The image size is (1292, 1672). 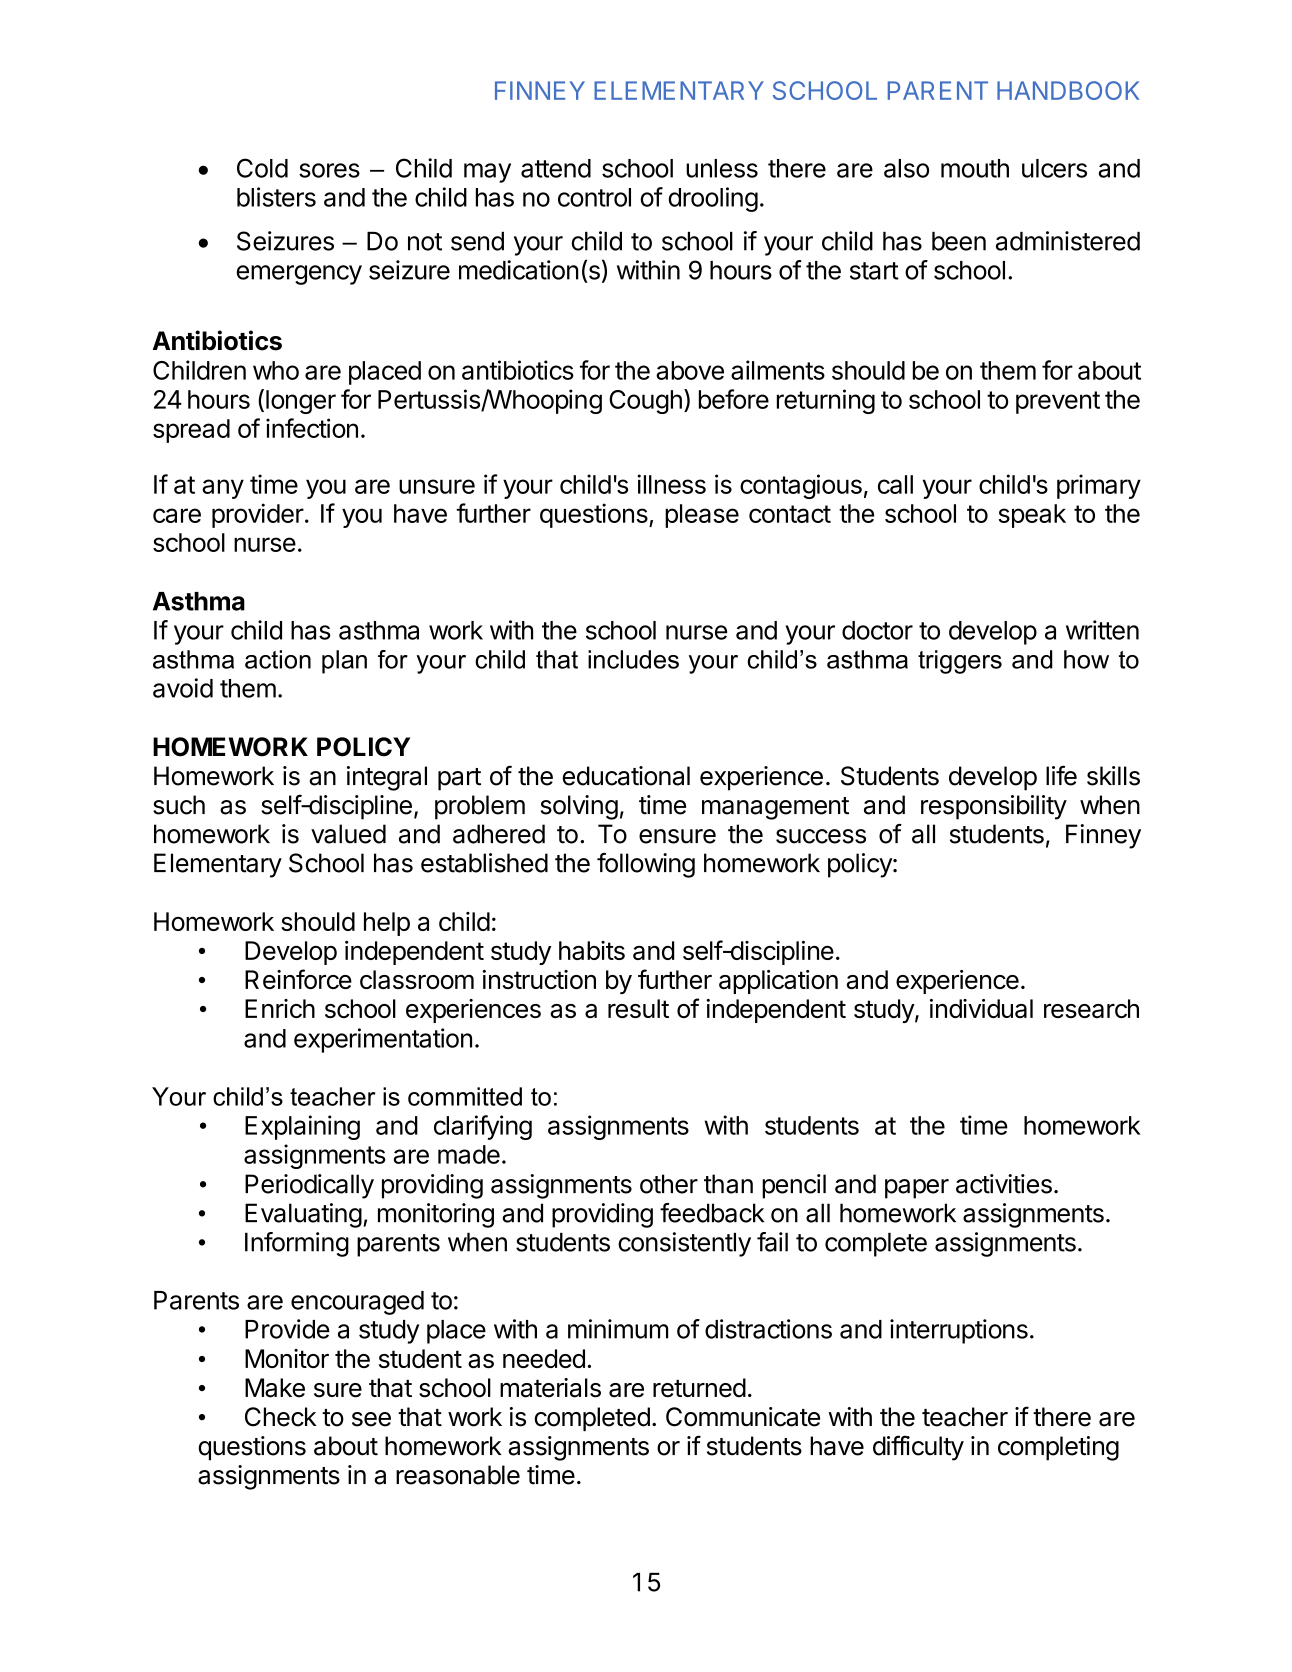 What do you see at coordinates (262, 168) in the page?
I see `Cold` at bounding box center [262, 168].
